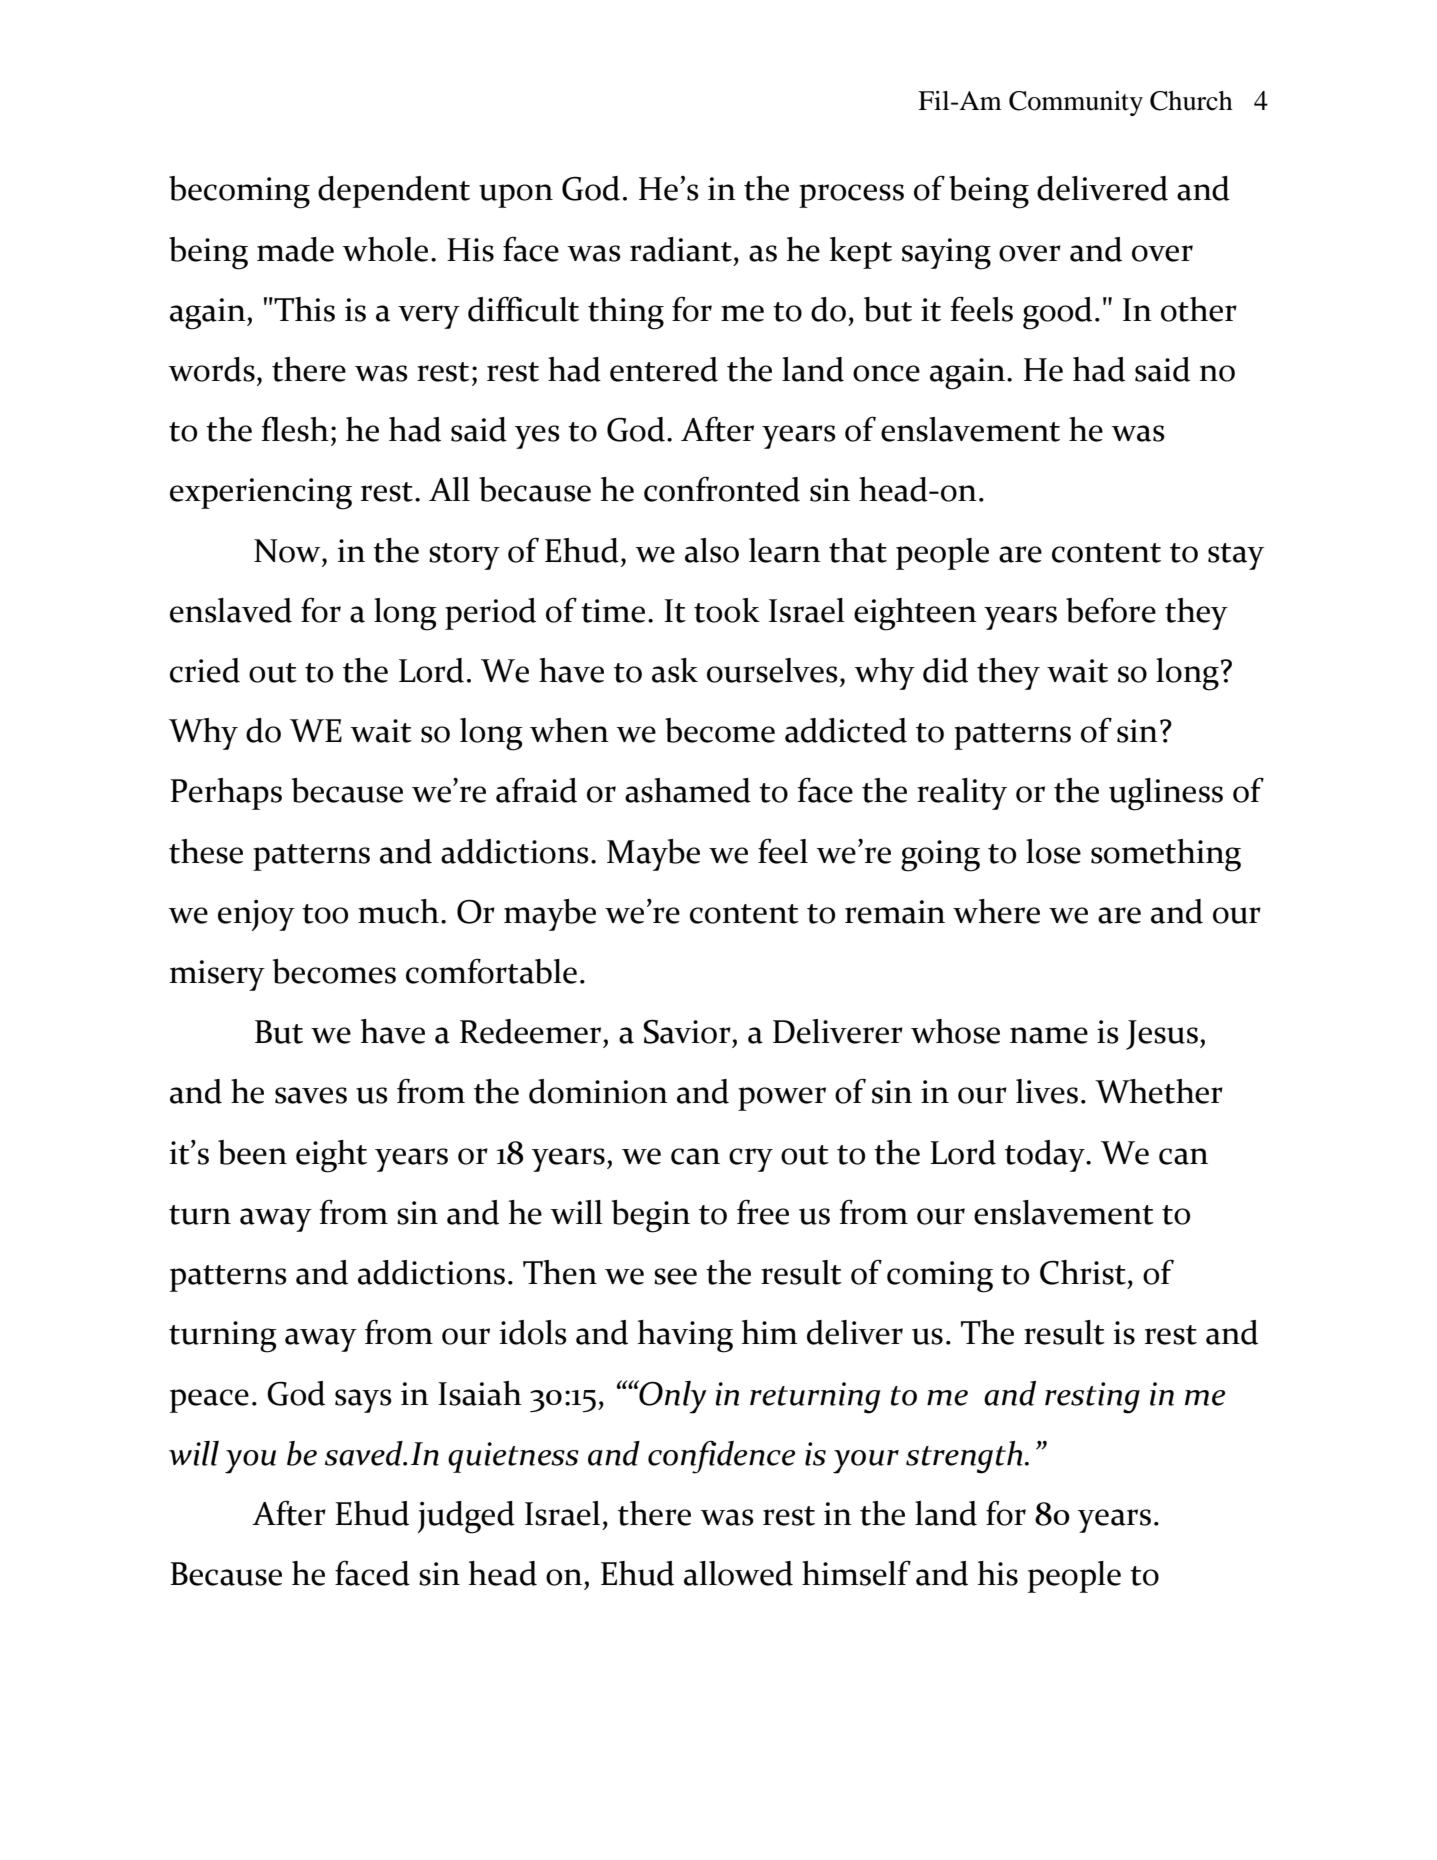 The width and height of the document is (1437, 1860). Describe the element at coordinates (1111, 610) in the document. I see `before` at that location.
